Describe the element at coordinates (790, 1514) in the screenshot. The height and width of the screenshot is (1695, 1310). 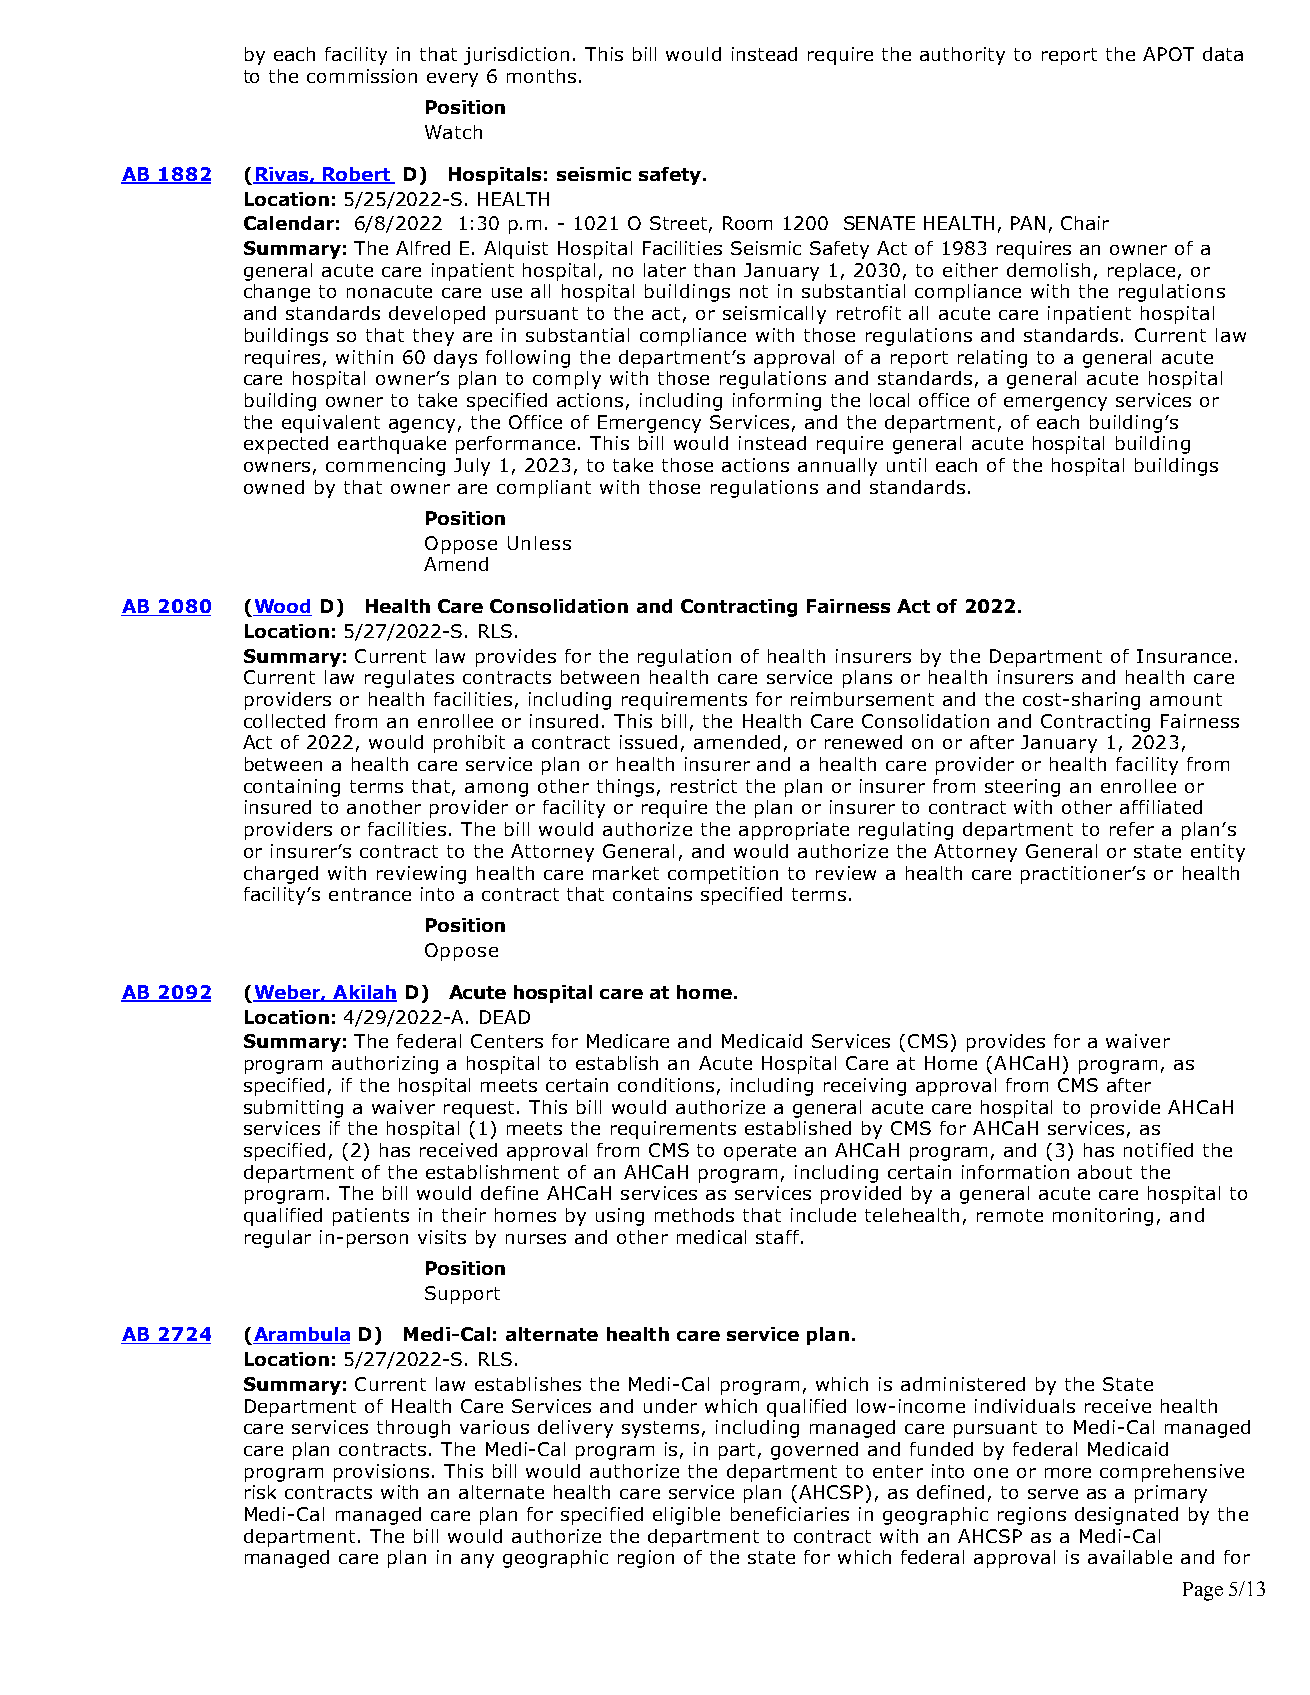
I see `beneficiaries` at that location.
